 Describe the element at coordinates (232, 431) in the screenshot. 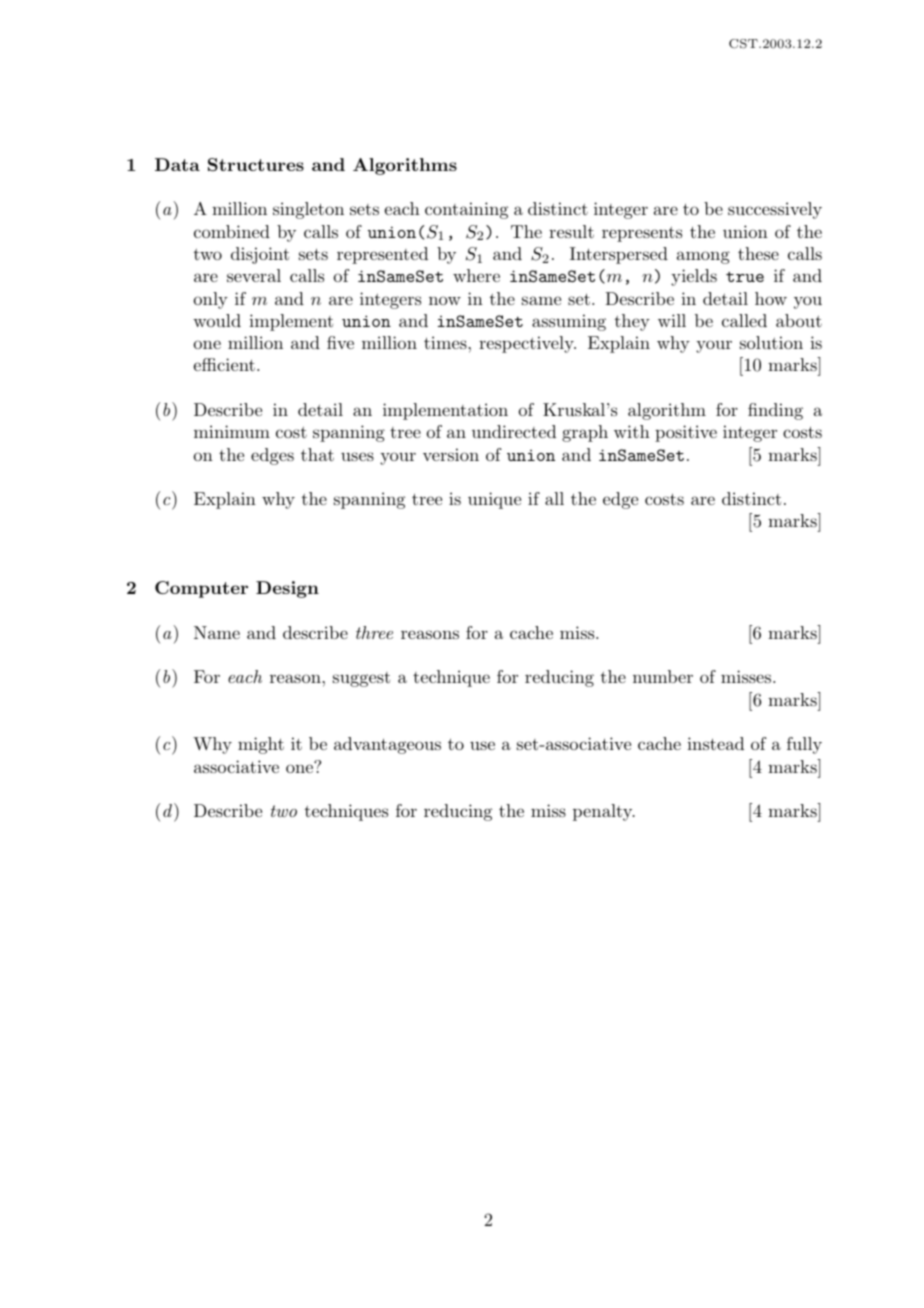

I see `minimum` at that location.
